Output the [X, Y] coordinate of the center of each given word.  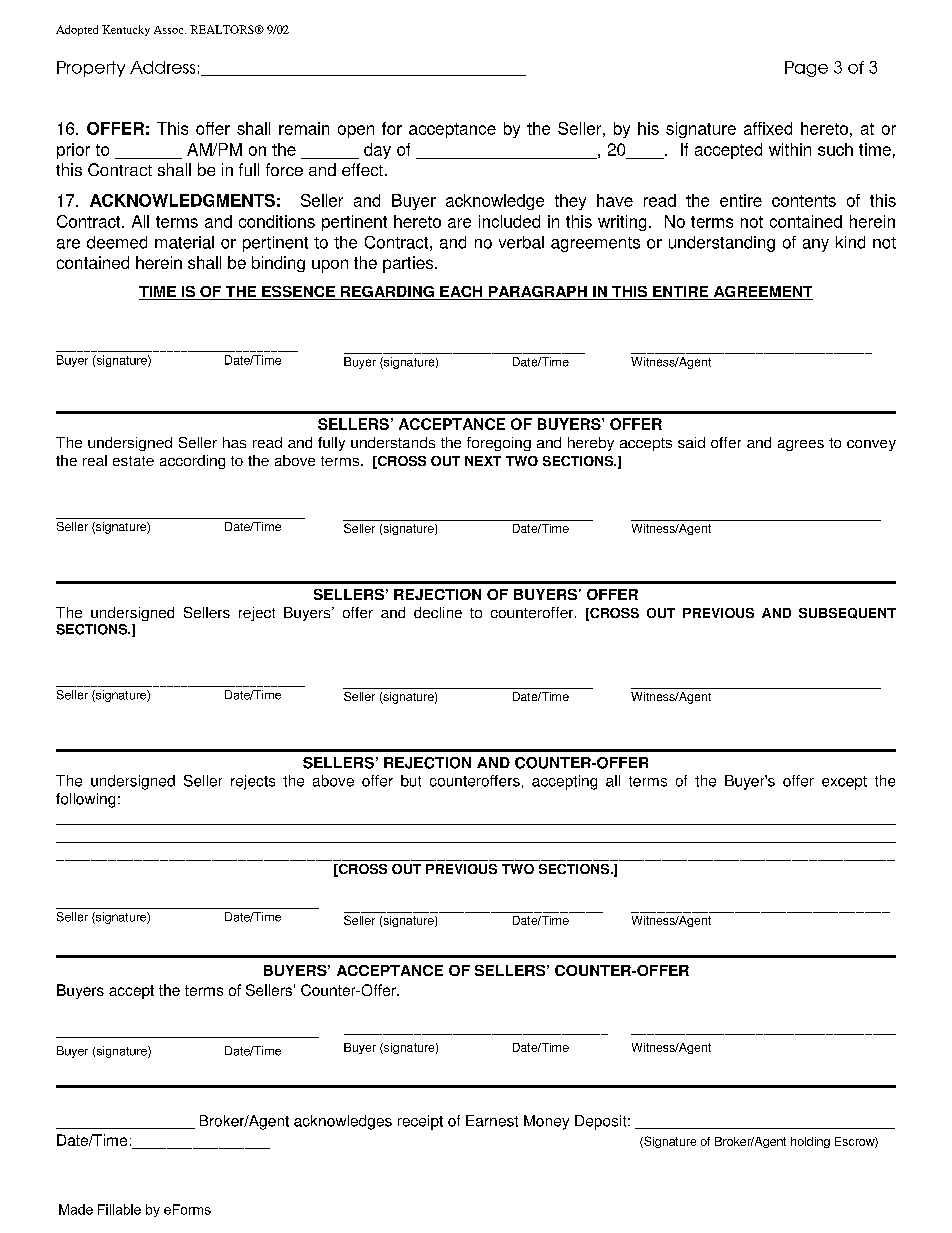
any [816, 245]
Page [806, 69]
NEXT [483, 461]
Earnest [492, 1121]
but [411, 781]
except [844, 783]
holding [810, 1142]
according [192, 462]
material [184, 242]
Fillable [119, 1209]
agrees [801, 445]
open [356, 131]
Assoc [170, 30]
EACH [461, 293]
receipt [420, 1122]
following [85, 800]
